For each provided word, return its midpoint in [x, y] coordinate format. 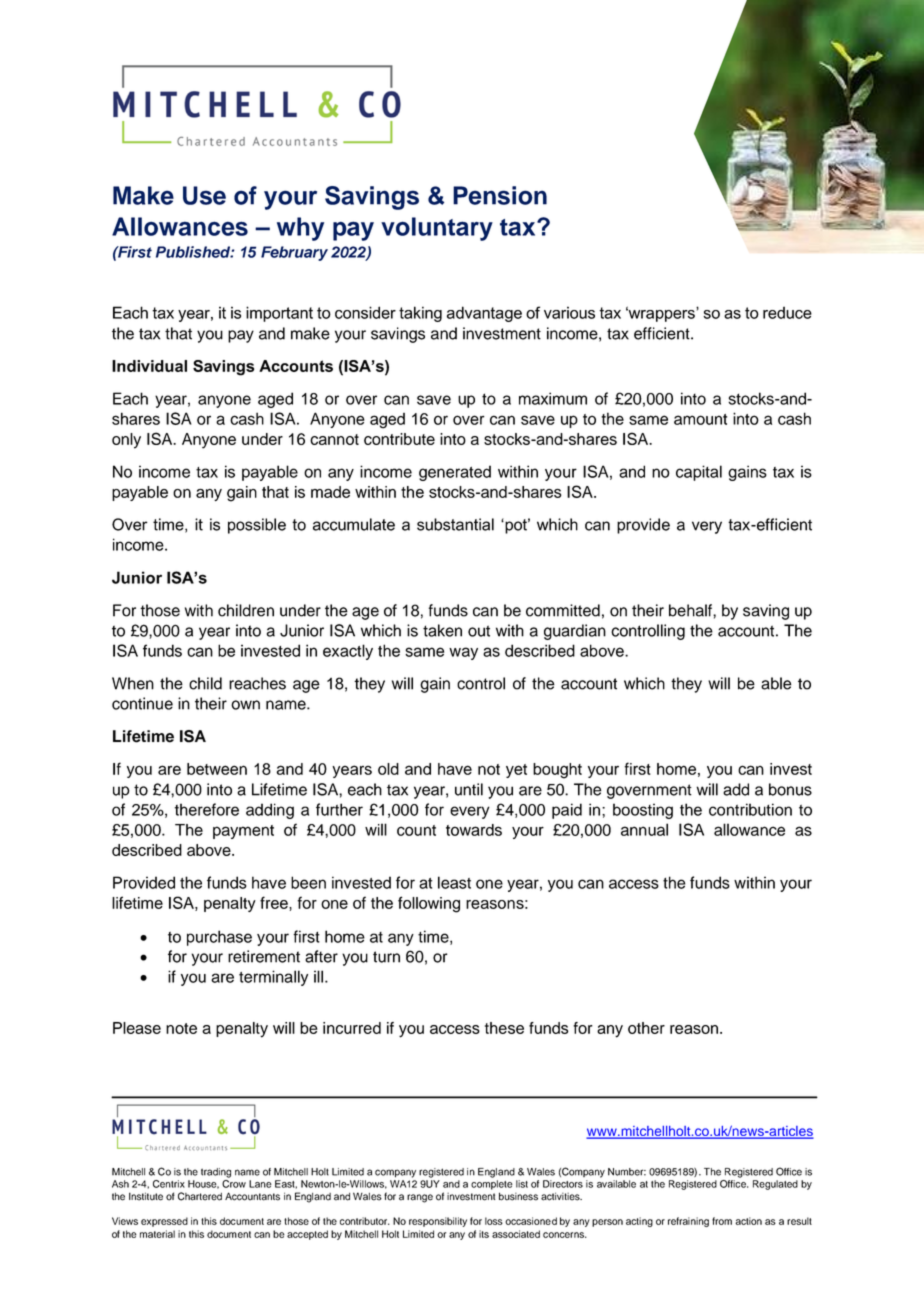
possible [257, 526]
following [429, 904]
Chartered [200, 1196]
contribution [750, 809]
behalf [691, 610]
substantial [455, 524]
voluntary [437, 229]
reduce [787, 312]
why [300, 229]
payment [243, 832]
